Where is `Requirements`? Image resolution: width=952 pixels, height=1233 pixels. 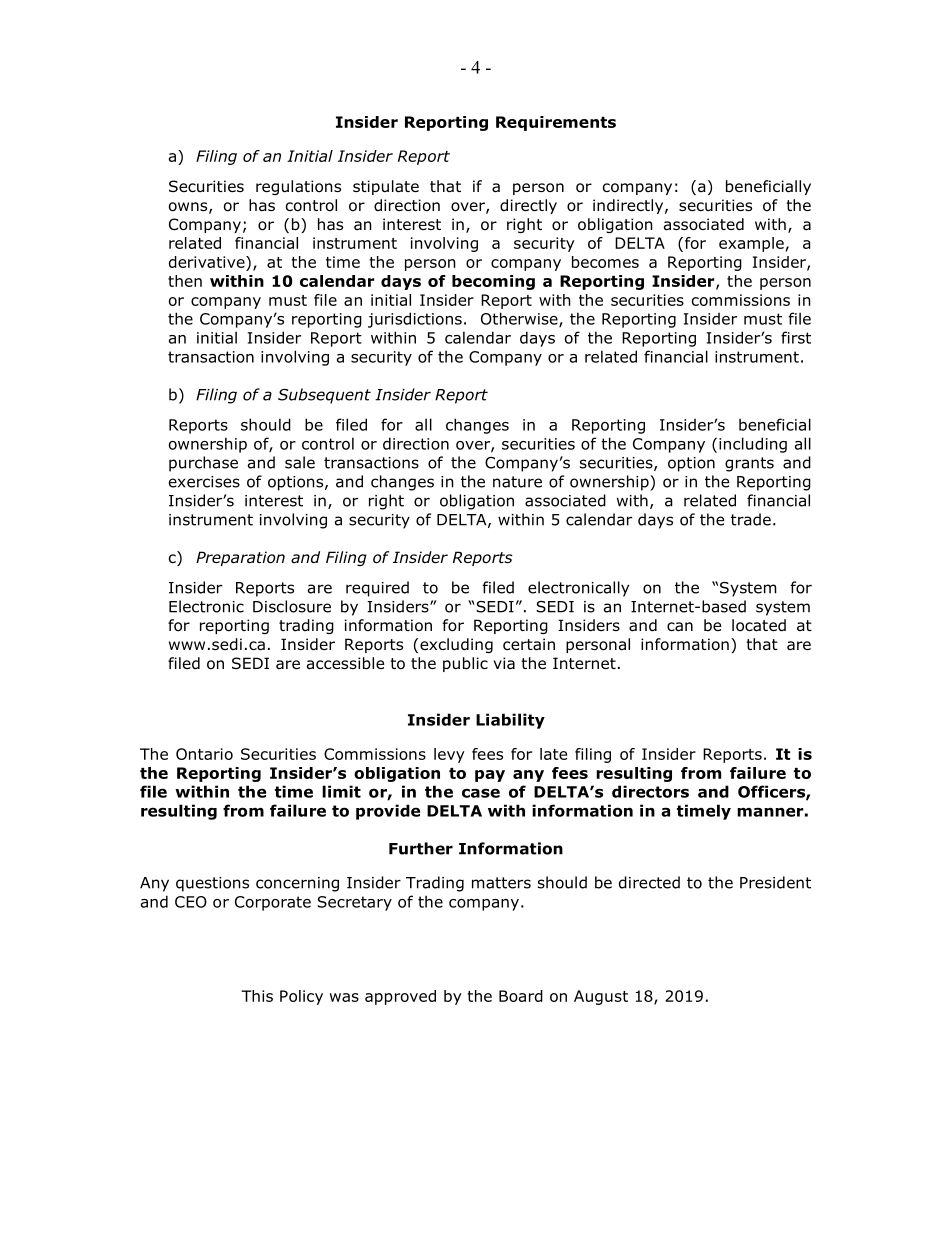 Requirements is located at coordinates (556, 123).
